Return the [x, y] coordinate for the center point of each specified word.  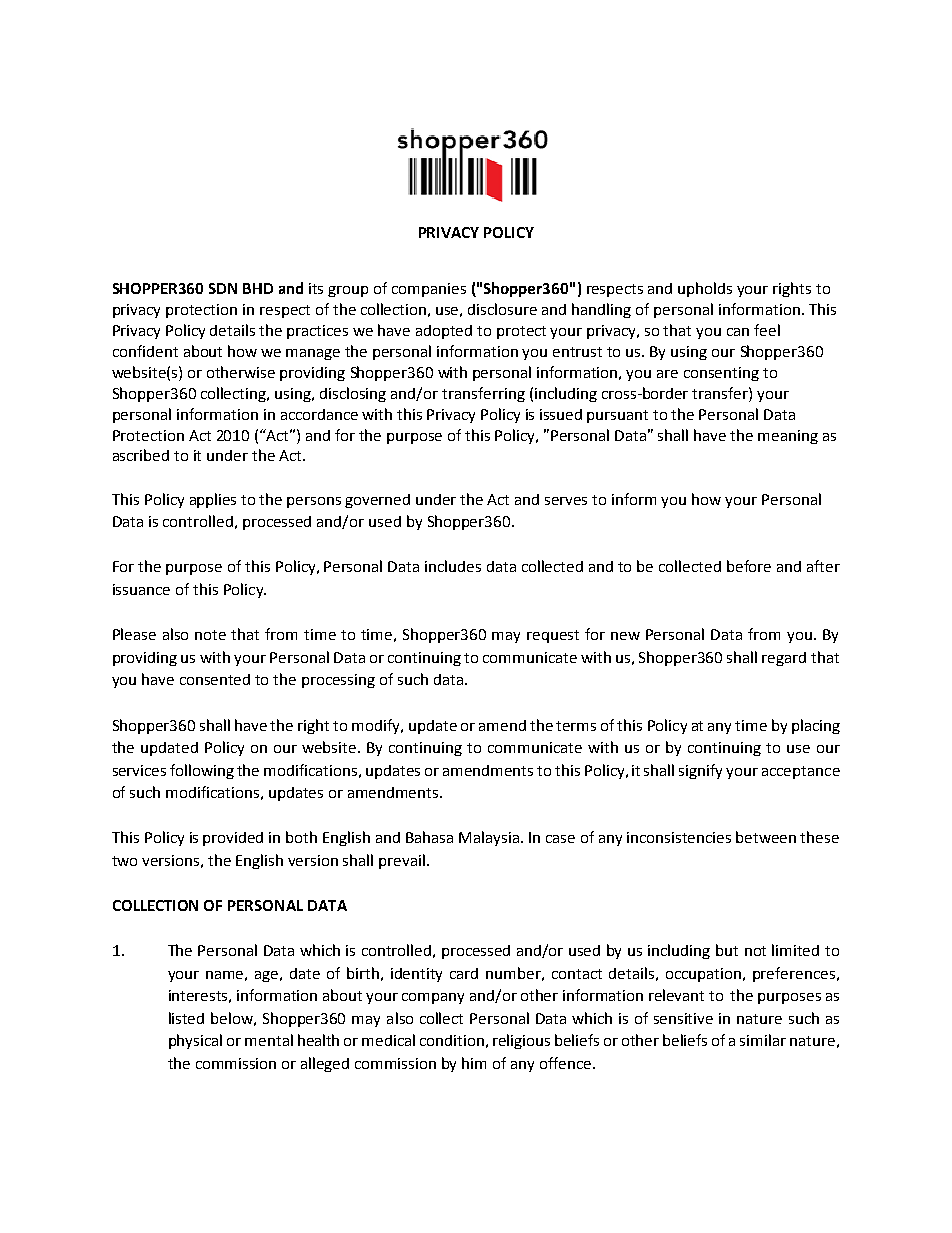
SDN [223, 288]
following [202, 771]
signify [700, 771]
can [738, 332]
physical [195, 1041]
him [474, 1063]
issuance [141, 589]
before [749, 566]
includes [453, 566]
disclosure [502, 309]
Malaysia [490, 838]
